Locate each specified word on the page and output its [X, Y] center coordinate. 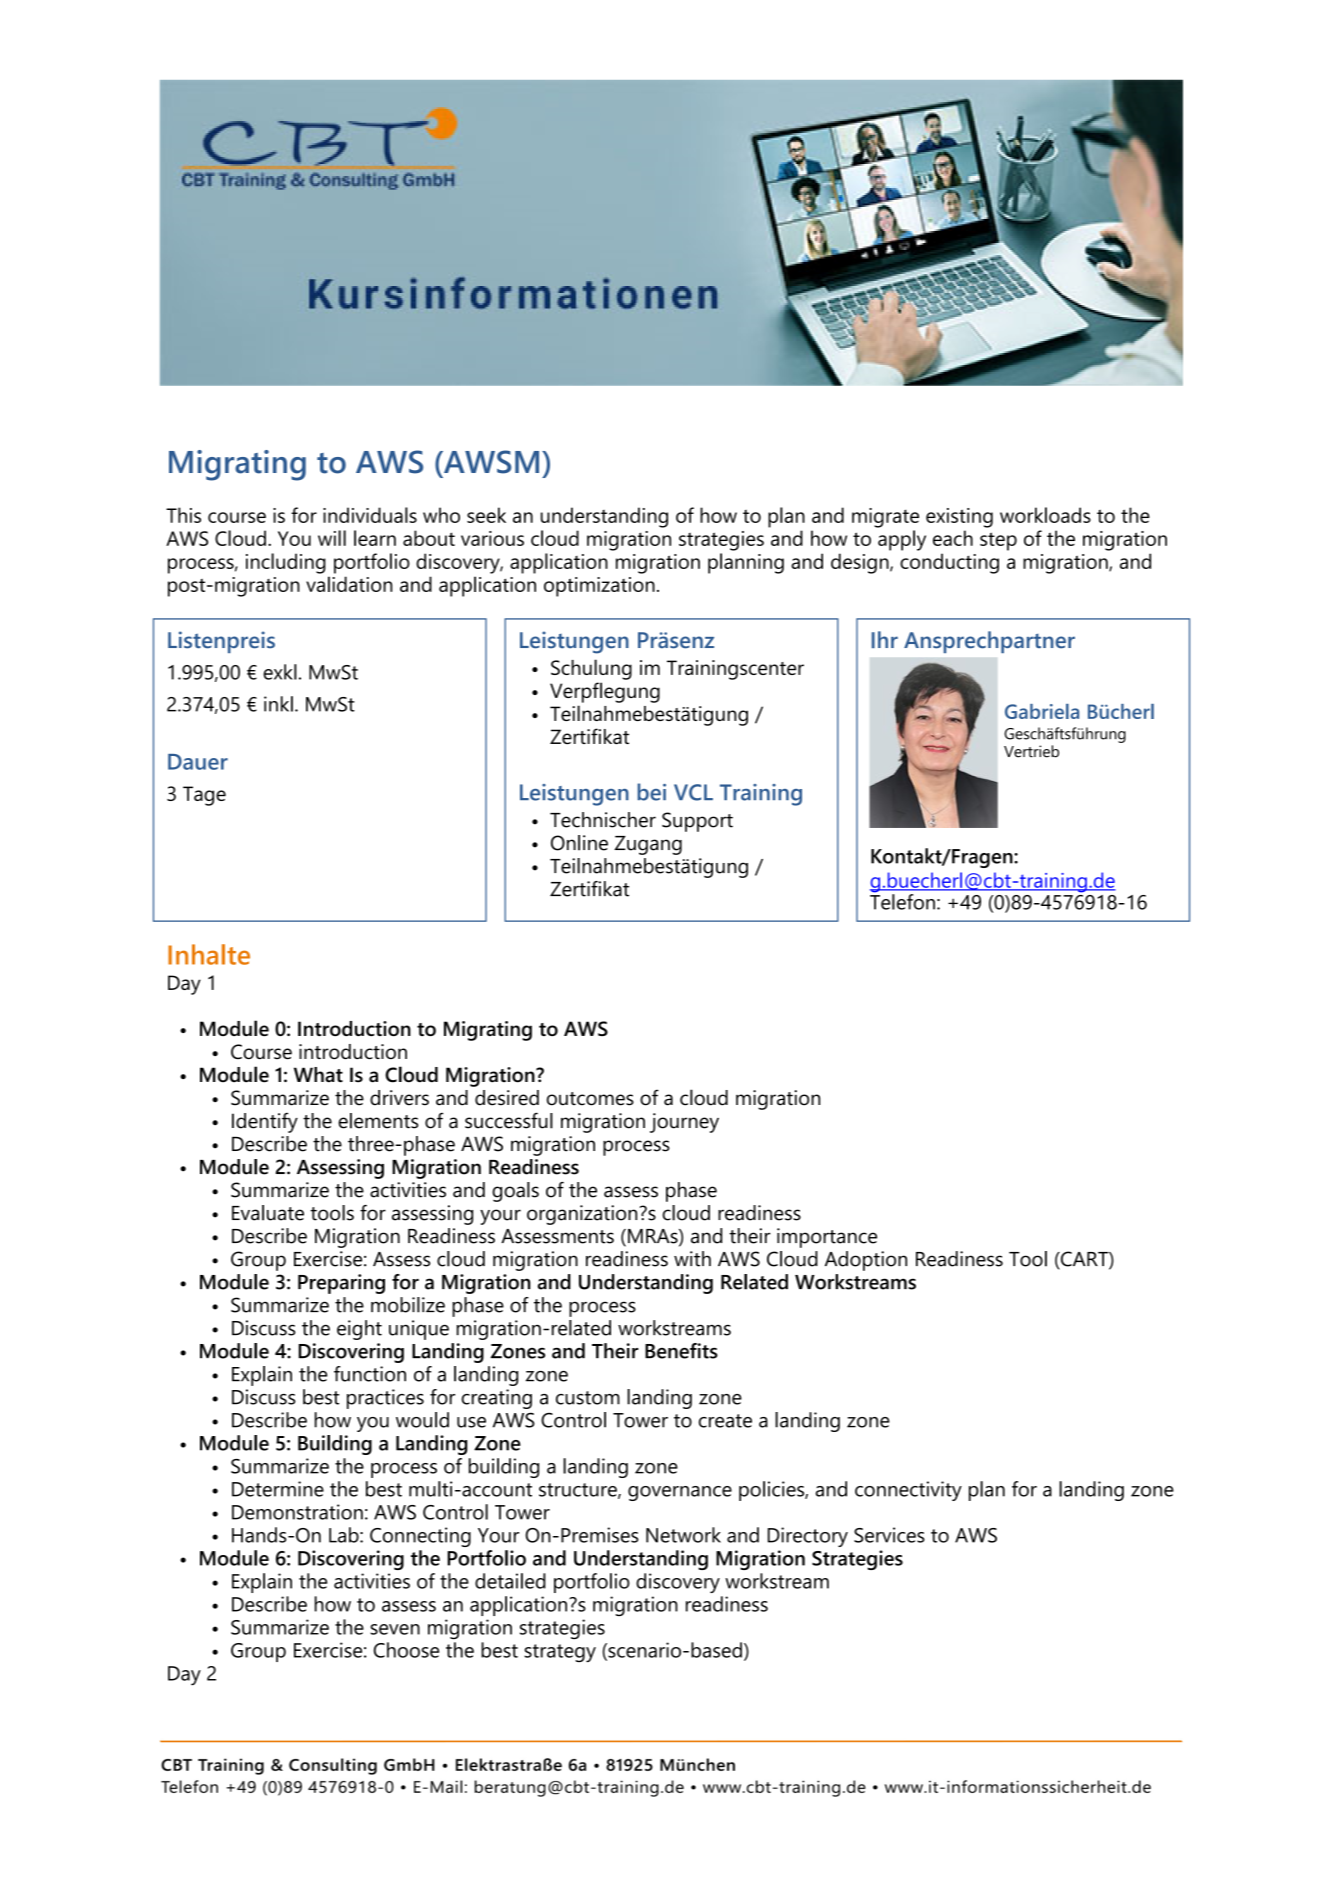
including [286, 563]
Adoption [866, 1261]
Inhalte [209, 954]
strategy [560, 1653]
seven [395, 1629]
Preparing [341, 1284]
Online [579, 843]
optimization [599, 587]
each [953, 538]
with [692, 1259]
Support [697, 822]
